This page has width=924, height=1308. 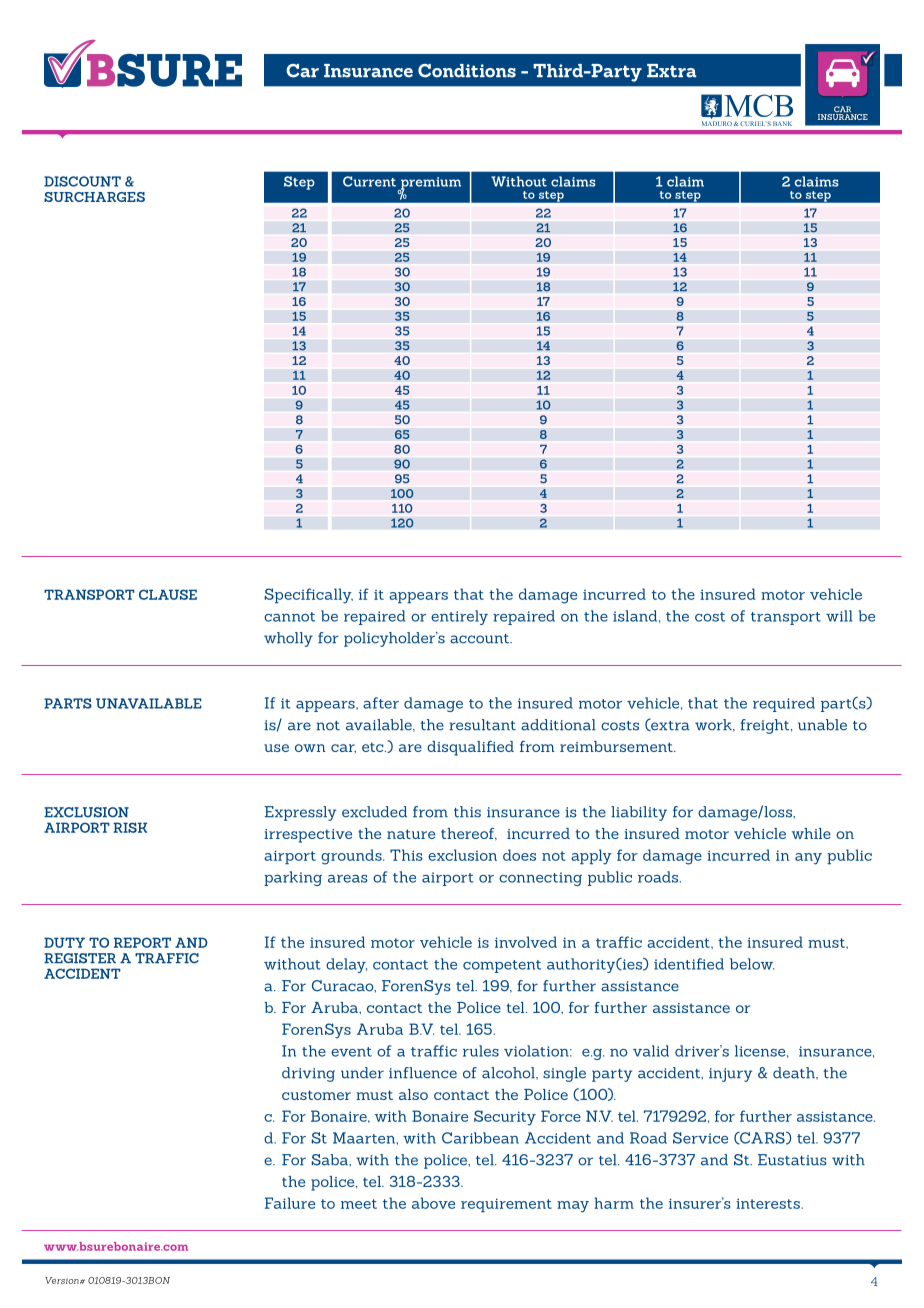 I want to click on account, so click(x=481, y=639).
